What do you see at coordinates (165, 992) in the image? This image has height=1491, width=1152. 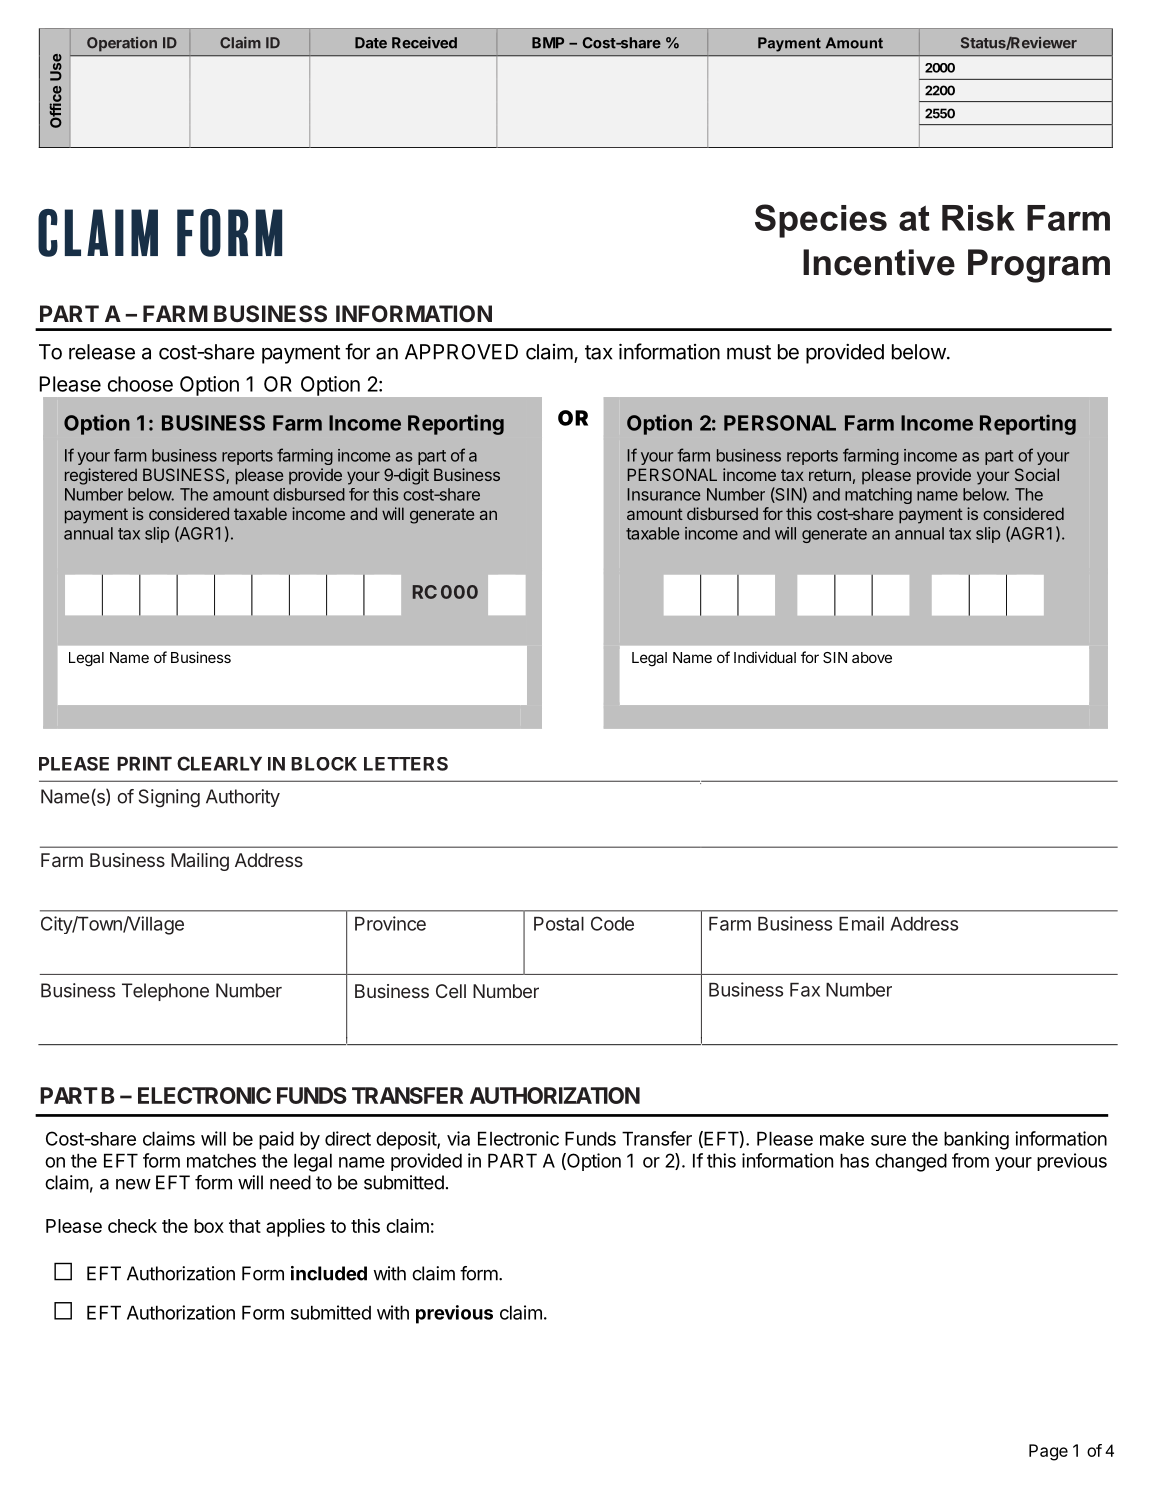 I see `Telephone` at bounding box center [165, 992].
